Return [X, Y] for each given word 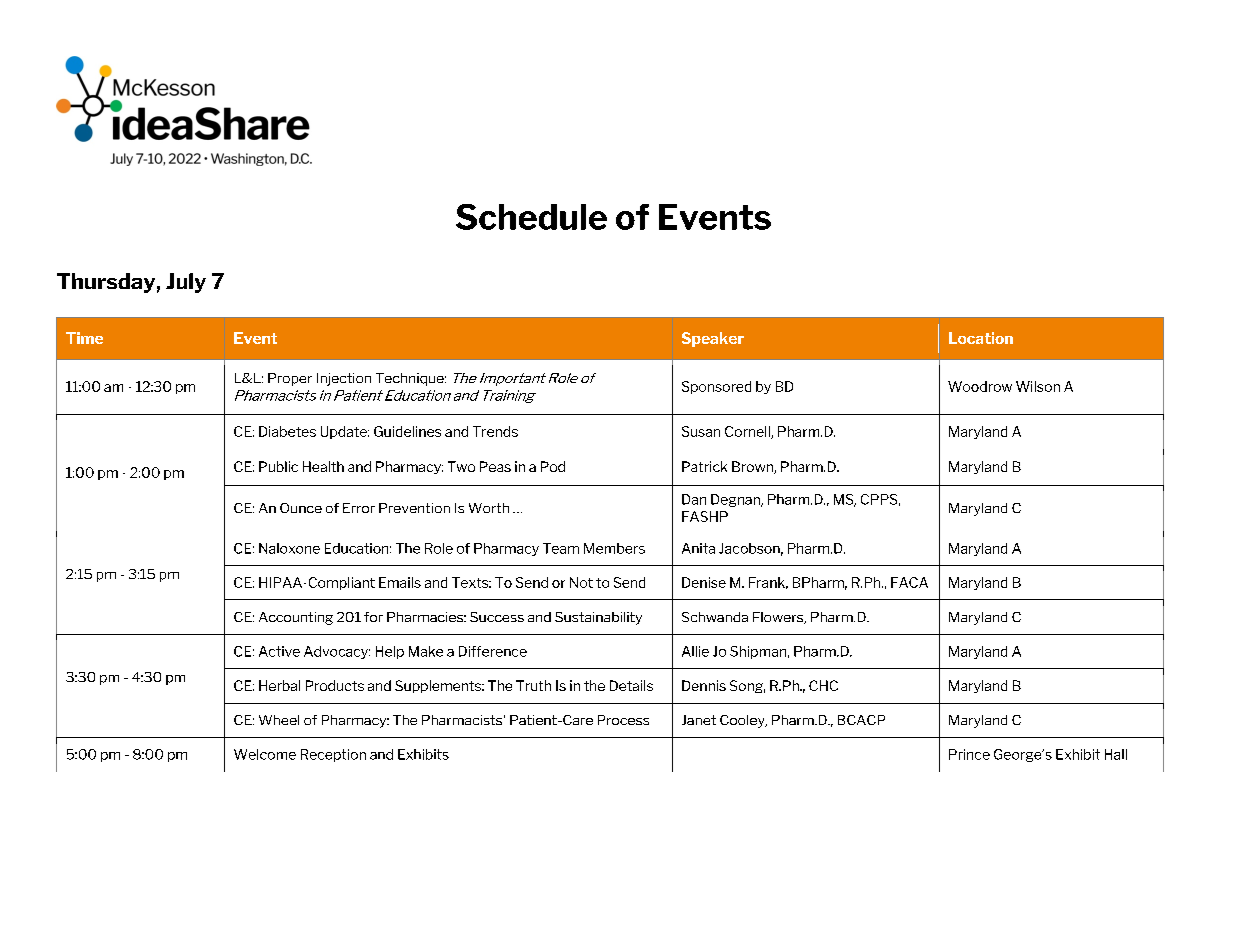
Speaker [713, 339]
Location [981, 338]
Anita [698, 548]
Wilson [1038, 386]
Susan [701, 431]
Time [84, 338]
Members [614, 548]
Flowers [779, 618]
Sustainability [598, 618]
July [186, 283]
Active [279, 651]
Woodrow [980, 386]
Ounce [301, 508]
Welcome [265, 754]
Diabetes [287, 431]
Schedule [531, 217]
